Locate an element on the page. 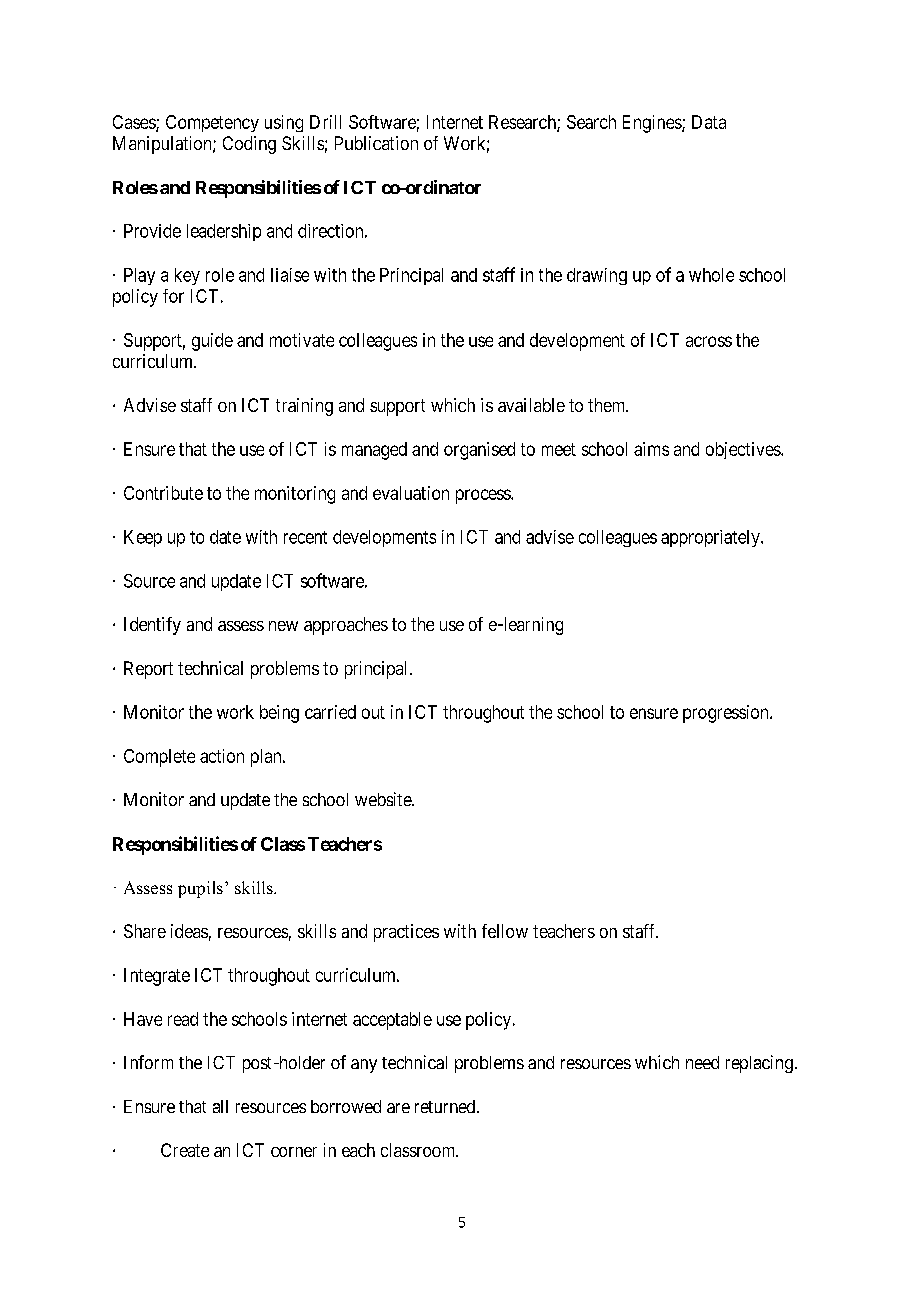 This image has height=1308, width=924. across is located at coordinates (709, 341).
